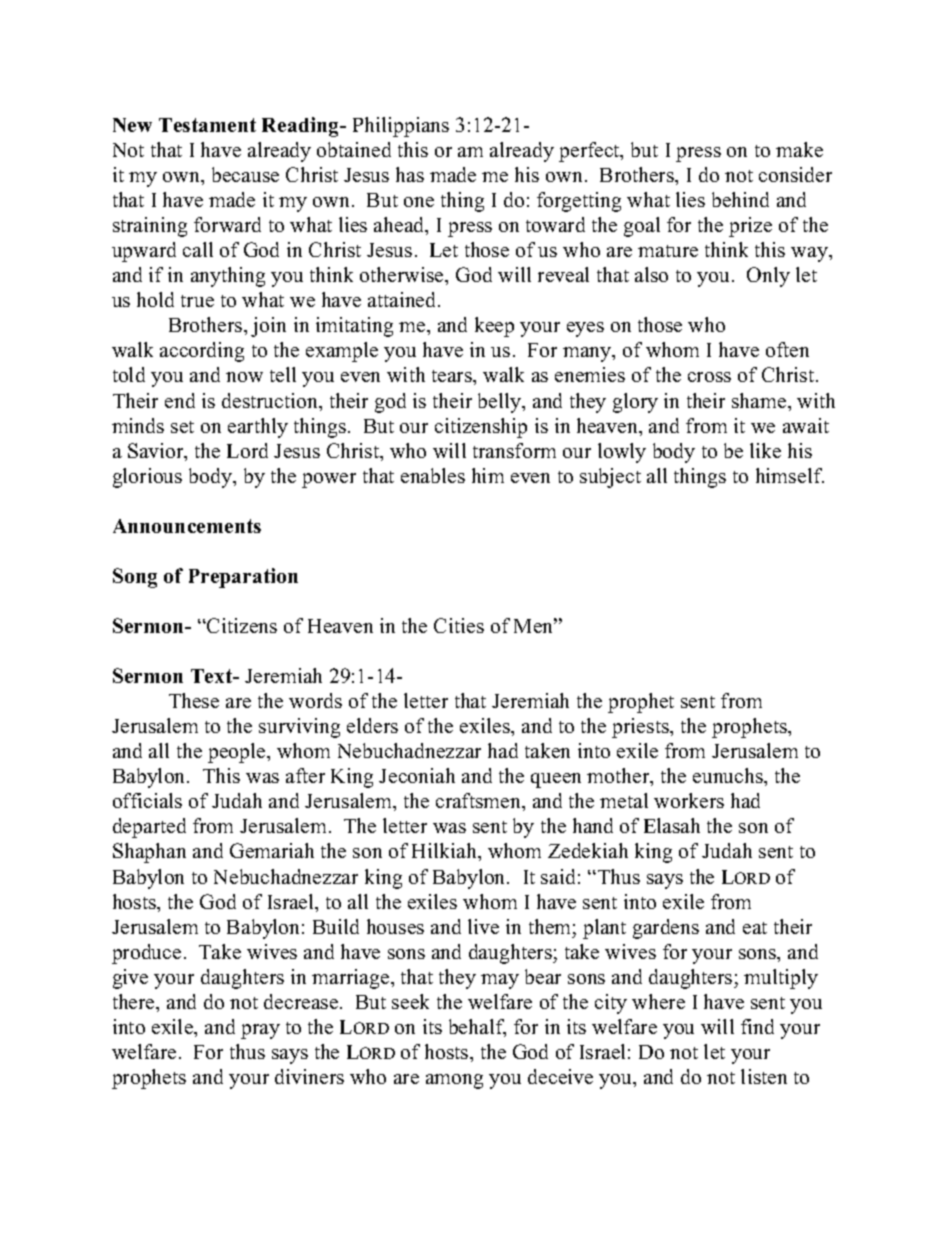 The height and width of the document is (1233, 952). I want to click on Testament, so click(207, 125).
